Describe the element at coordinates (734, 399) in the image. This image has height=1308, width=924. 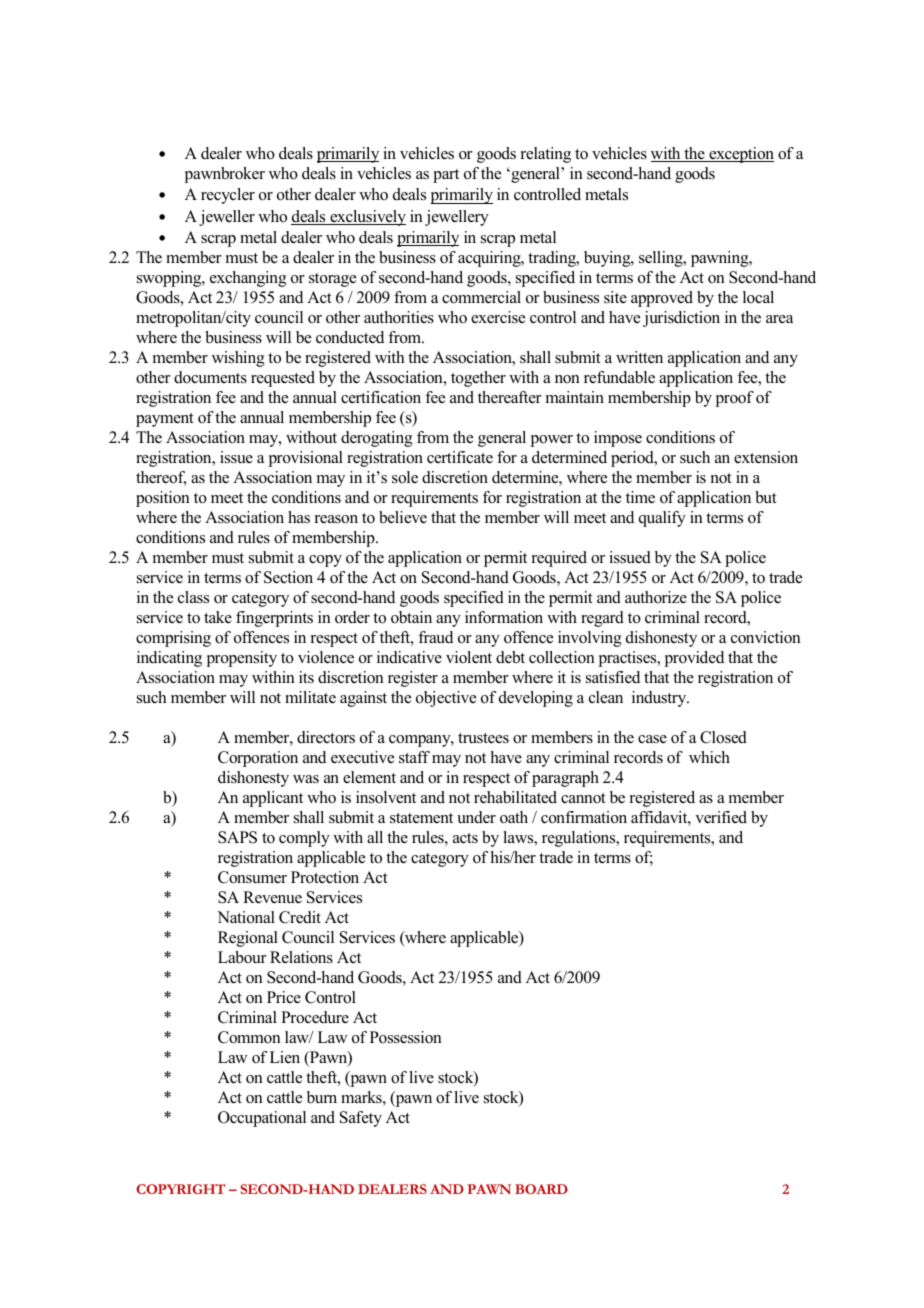
I see `proof` at that location.
